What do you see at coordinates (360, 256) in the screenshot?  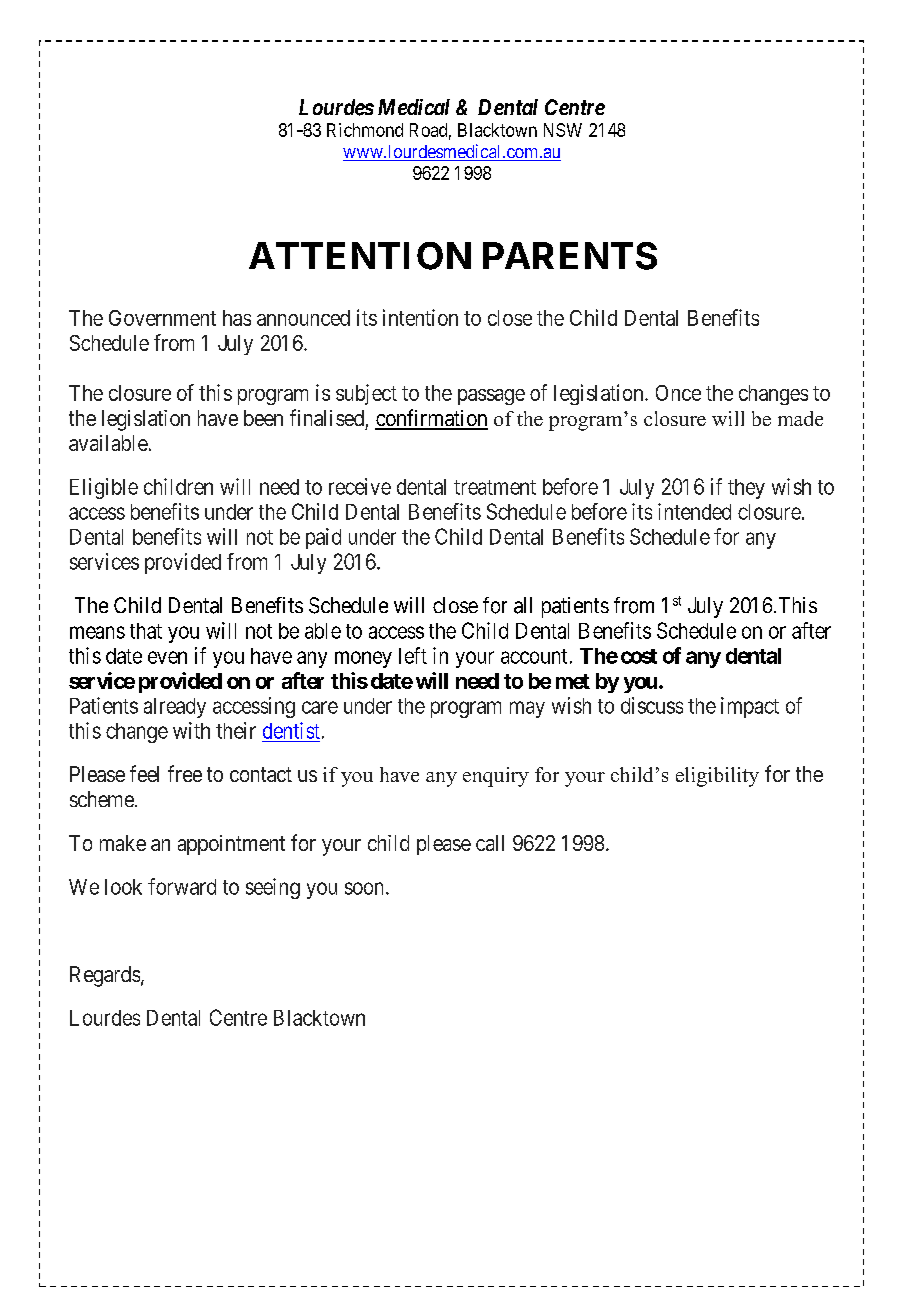 I see `ATTENTION` at bounding box center [360, 256].
